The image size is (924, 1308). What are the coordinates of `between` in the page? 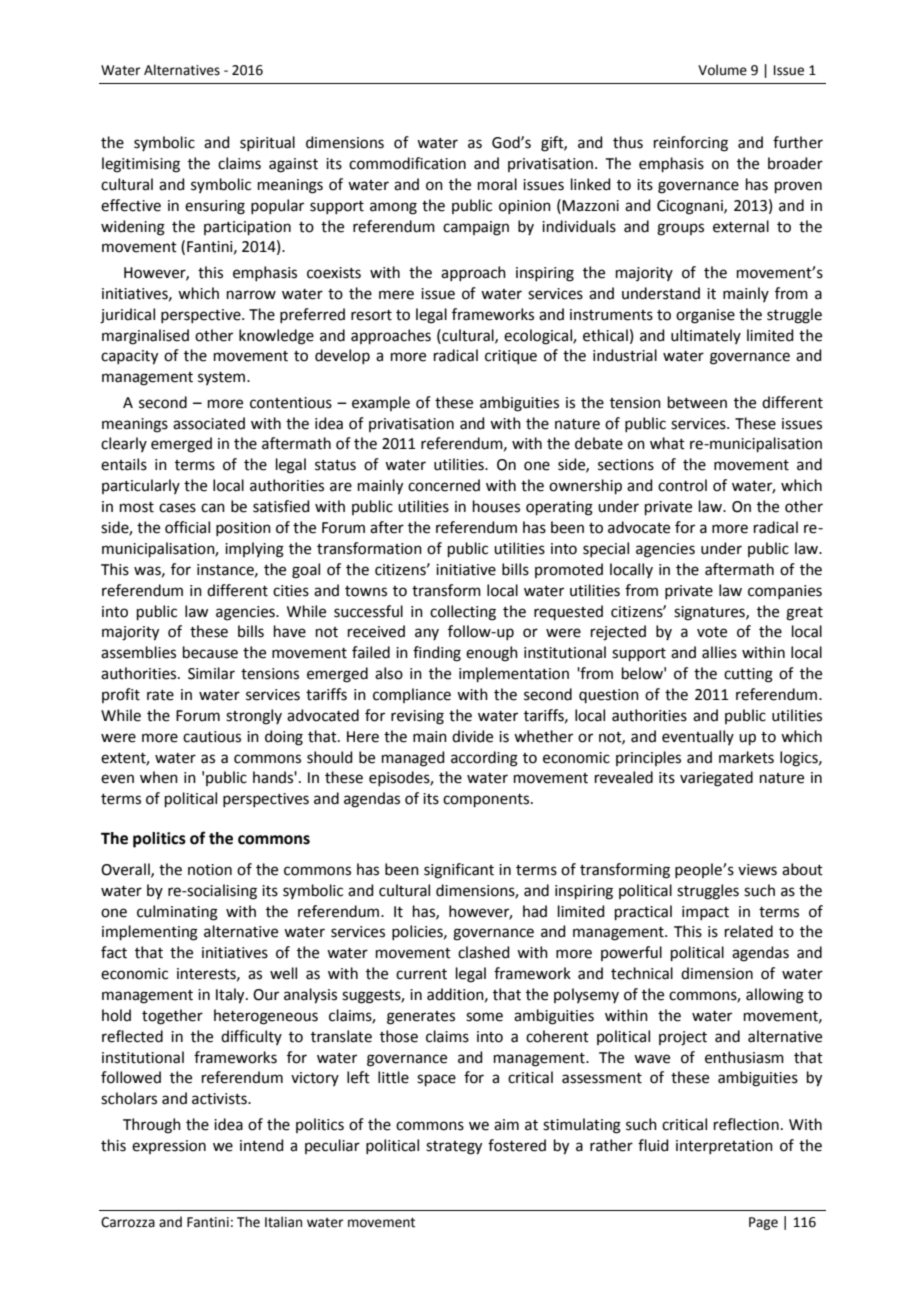 It's located at (697, 402).
